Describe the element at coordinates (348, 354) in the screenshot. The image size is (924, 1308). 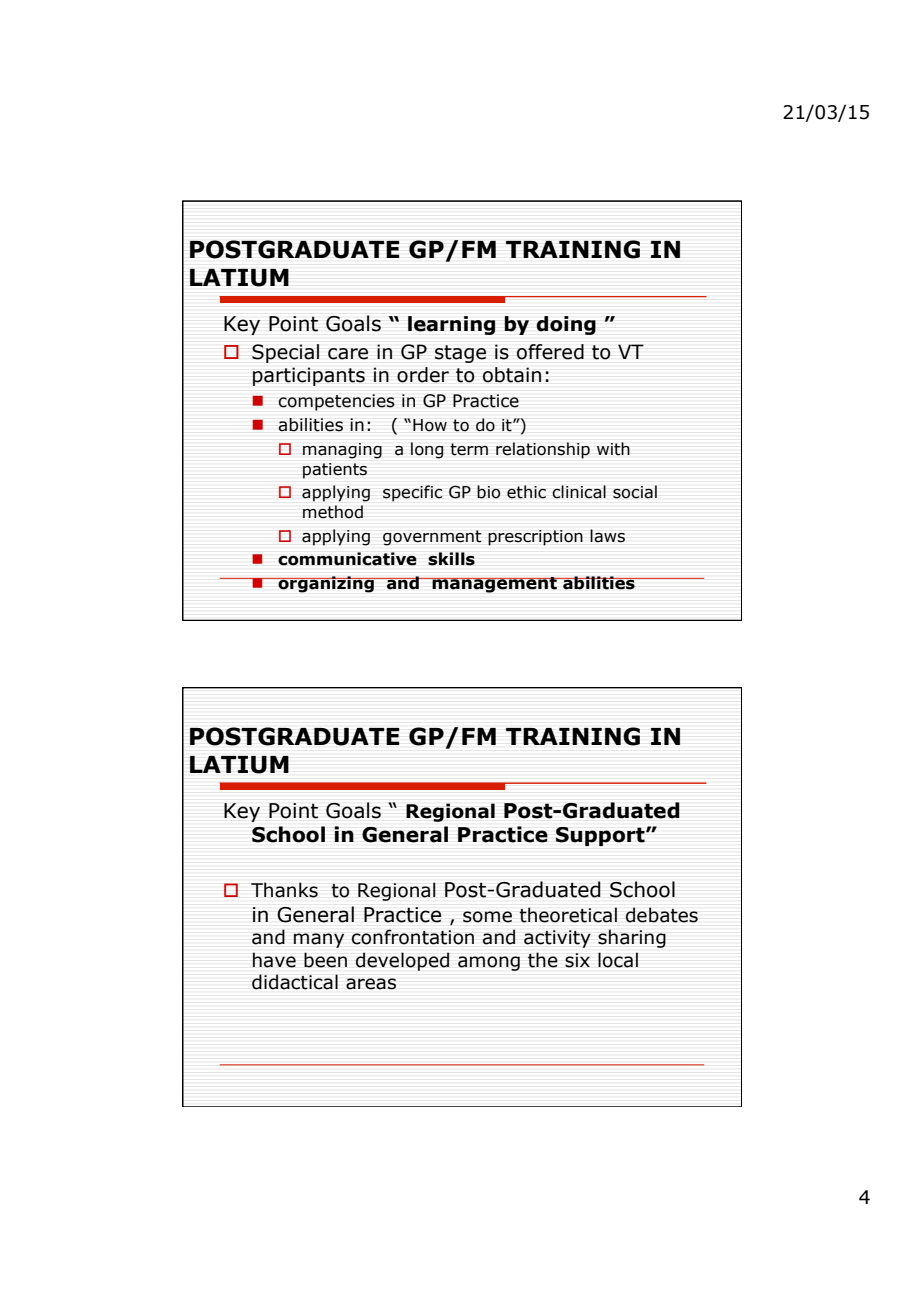
I see `care` at that location.
